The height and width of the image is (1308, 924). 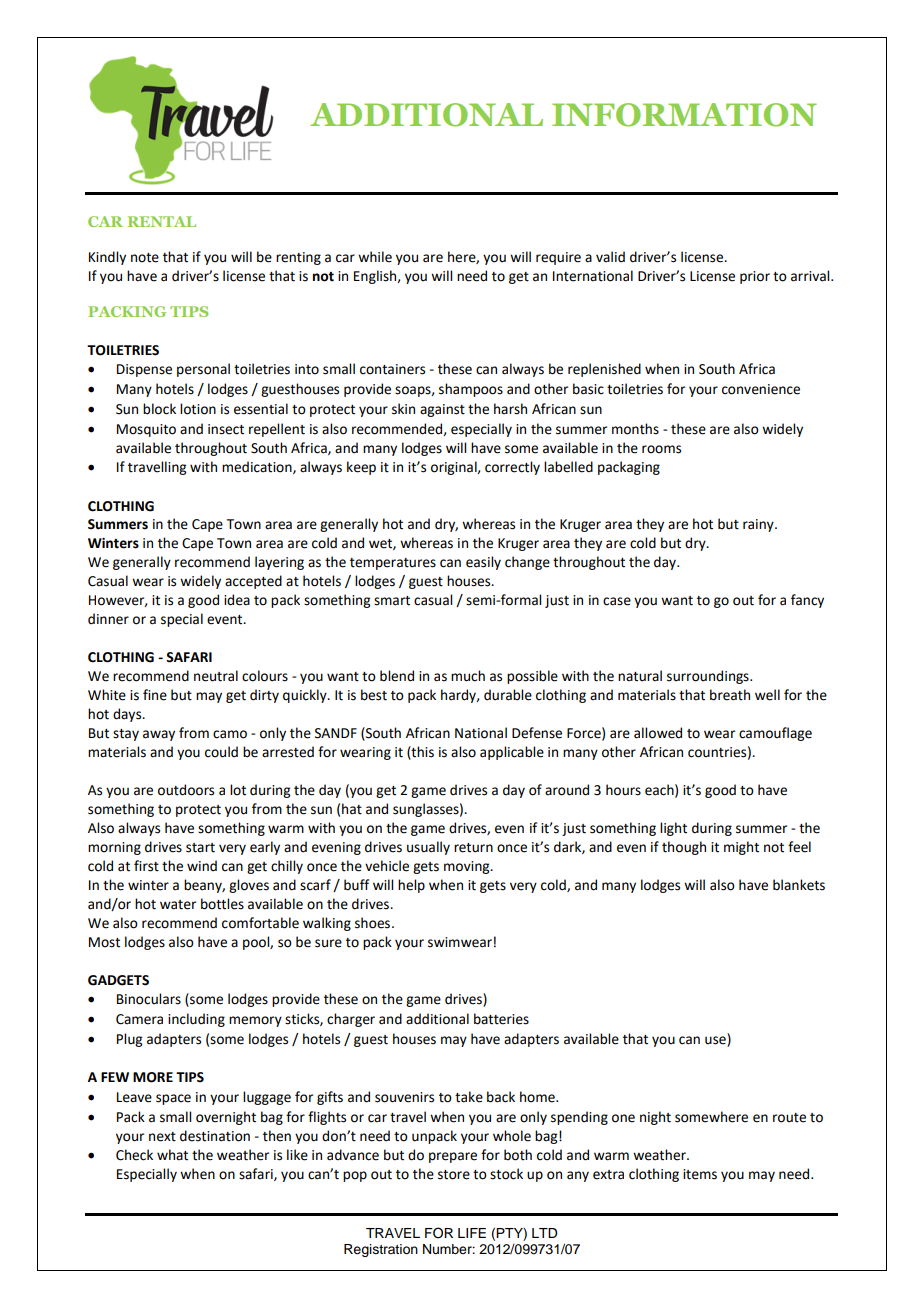 I want to click on rainy, so click(x=759, y=525).
